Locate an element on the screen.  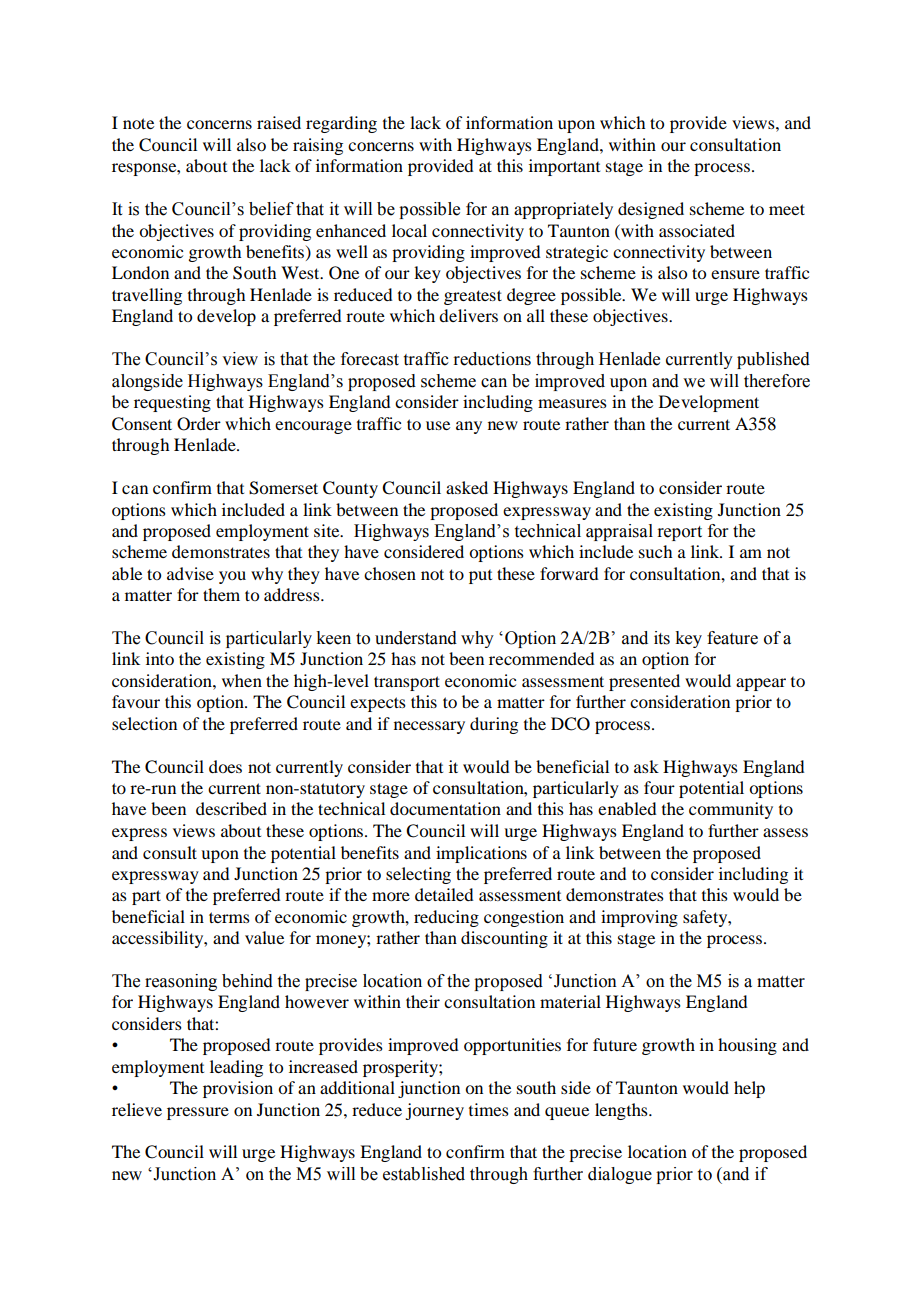
community is located at coordinates (731, 810).
